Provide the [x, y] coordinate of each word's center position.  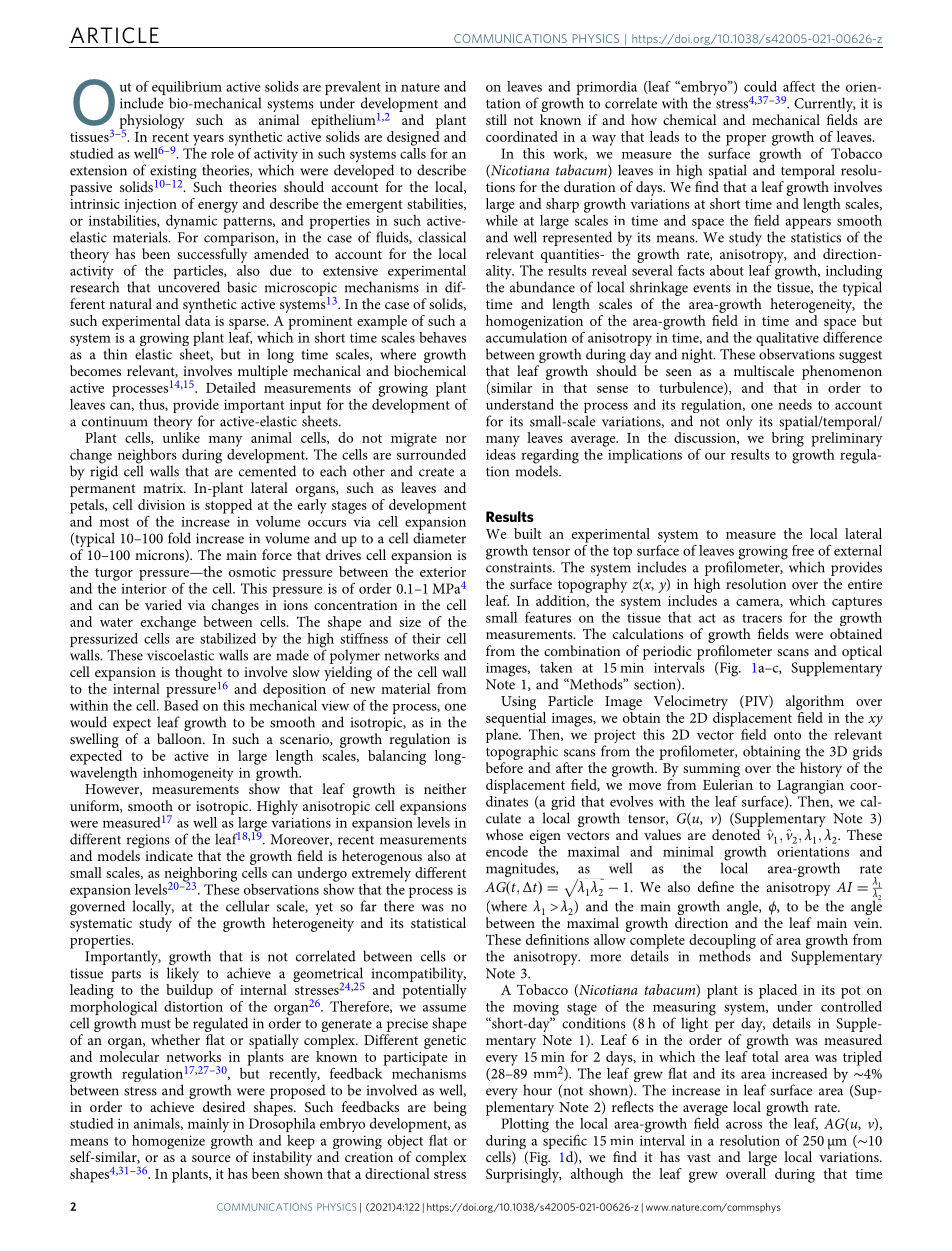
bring [788, 439]
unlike [181, 437]
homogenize [168, 1142]
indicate [169, 855]
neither [445, 788]
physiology [152, 122]
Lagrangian [810, 787]
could [760, 86]
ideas [501, 453]
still [496, 119]
